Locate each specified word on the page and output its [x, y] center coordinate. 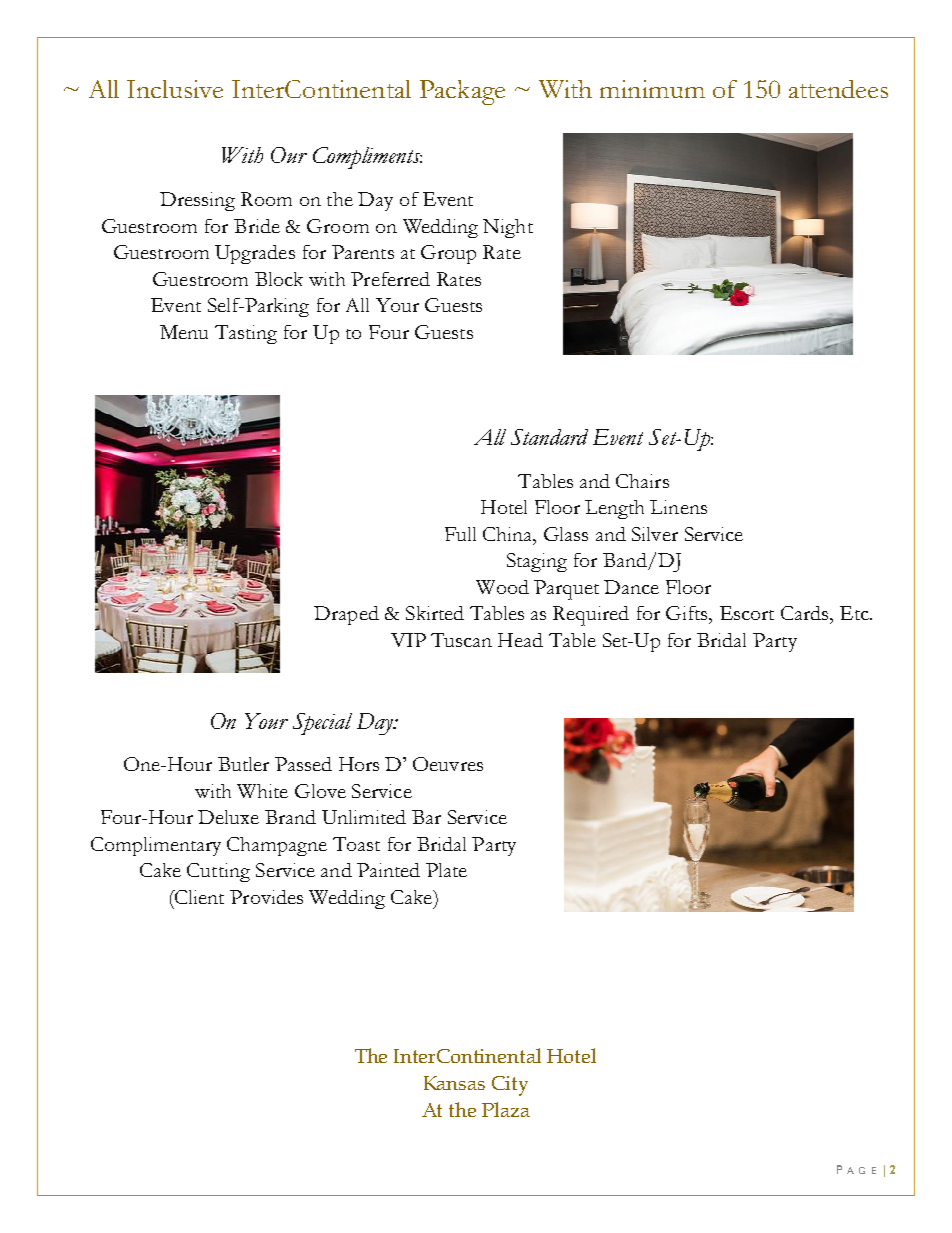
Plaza [506, 1109]
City [510, 1086]
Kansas [454, 1083]
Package [462, 92]
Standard [549, 437]
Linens [678, 507]
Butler [243, 764]
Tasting [246, 334]
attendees [838, 89]
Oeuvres [448, 764]
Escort [747, 613]
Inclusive [175, 89]
